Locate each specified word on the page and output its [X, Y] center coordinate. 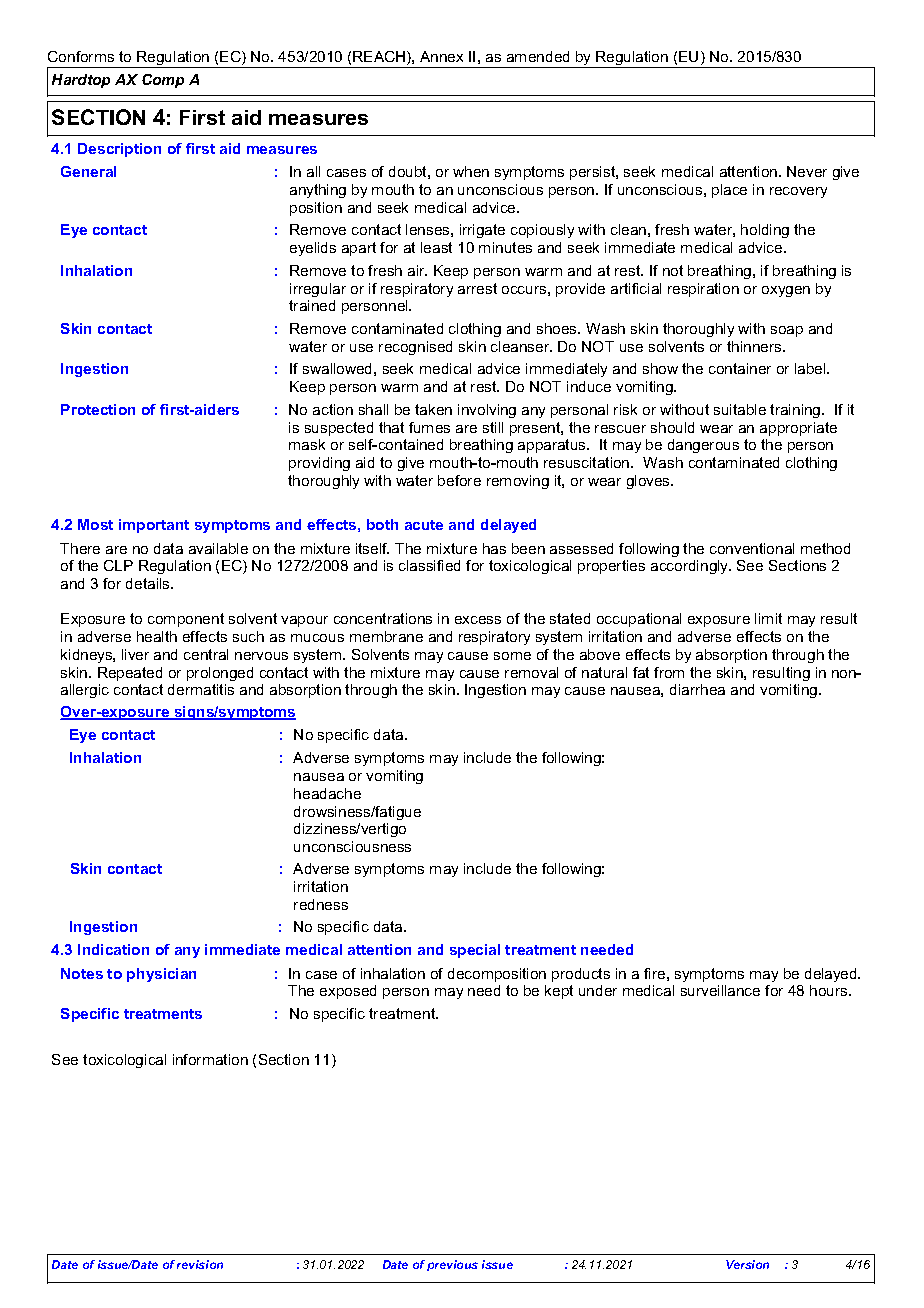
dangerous [703, 446]
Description [119, 150]
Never [807, 171]
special [475, 951]
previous [452, 1265]
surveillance [720, 990]
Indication [113, 949]
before [459, 480]
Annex [441, 56]
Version [747, 1264]
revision [200, 1264]
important [154, 526]
